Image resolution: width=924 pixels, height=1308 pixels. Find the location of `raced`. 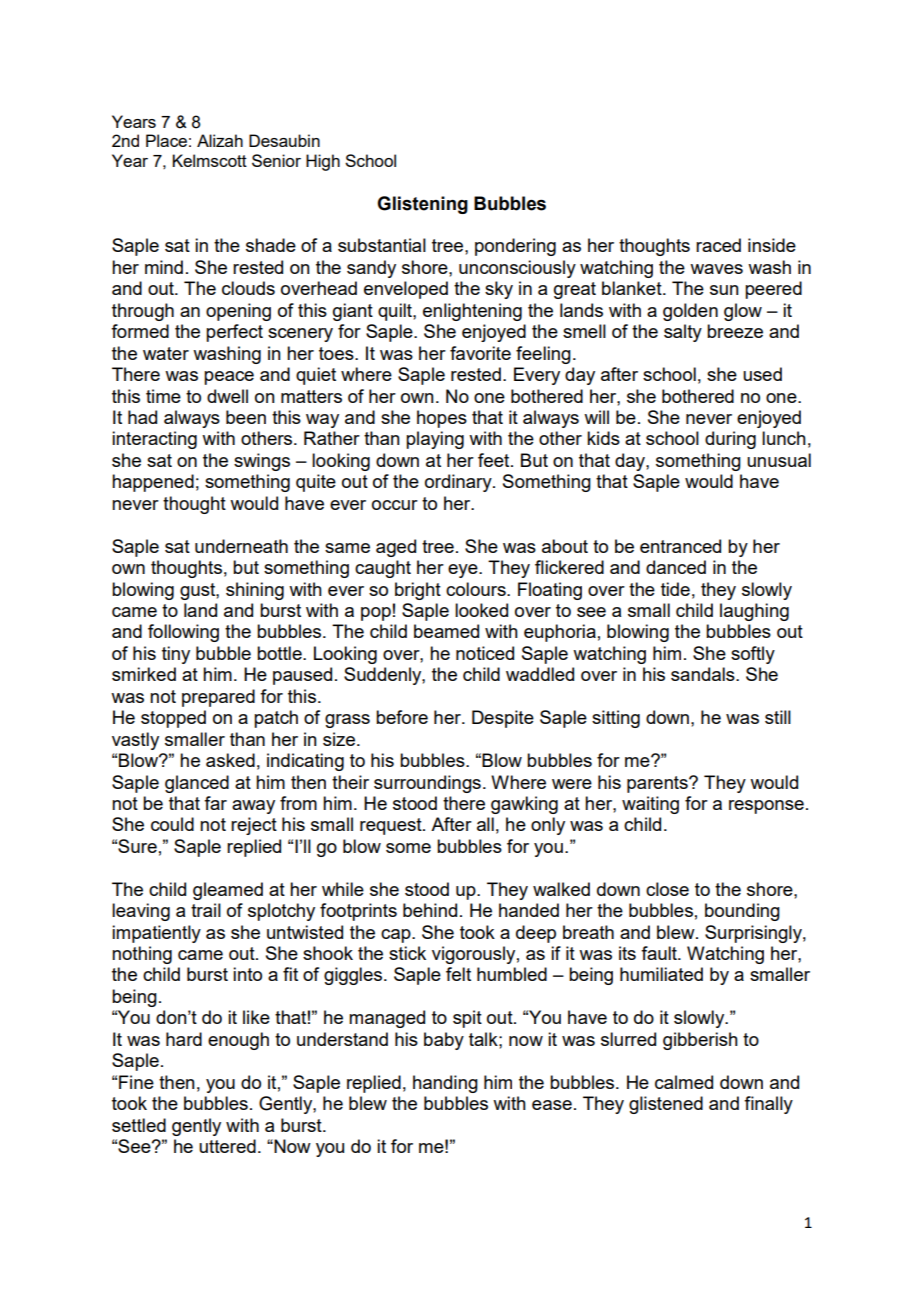

raced is located at coordinates (718, 245).
